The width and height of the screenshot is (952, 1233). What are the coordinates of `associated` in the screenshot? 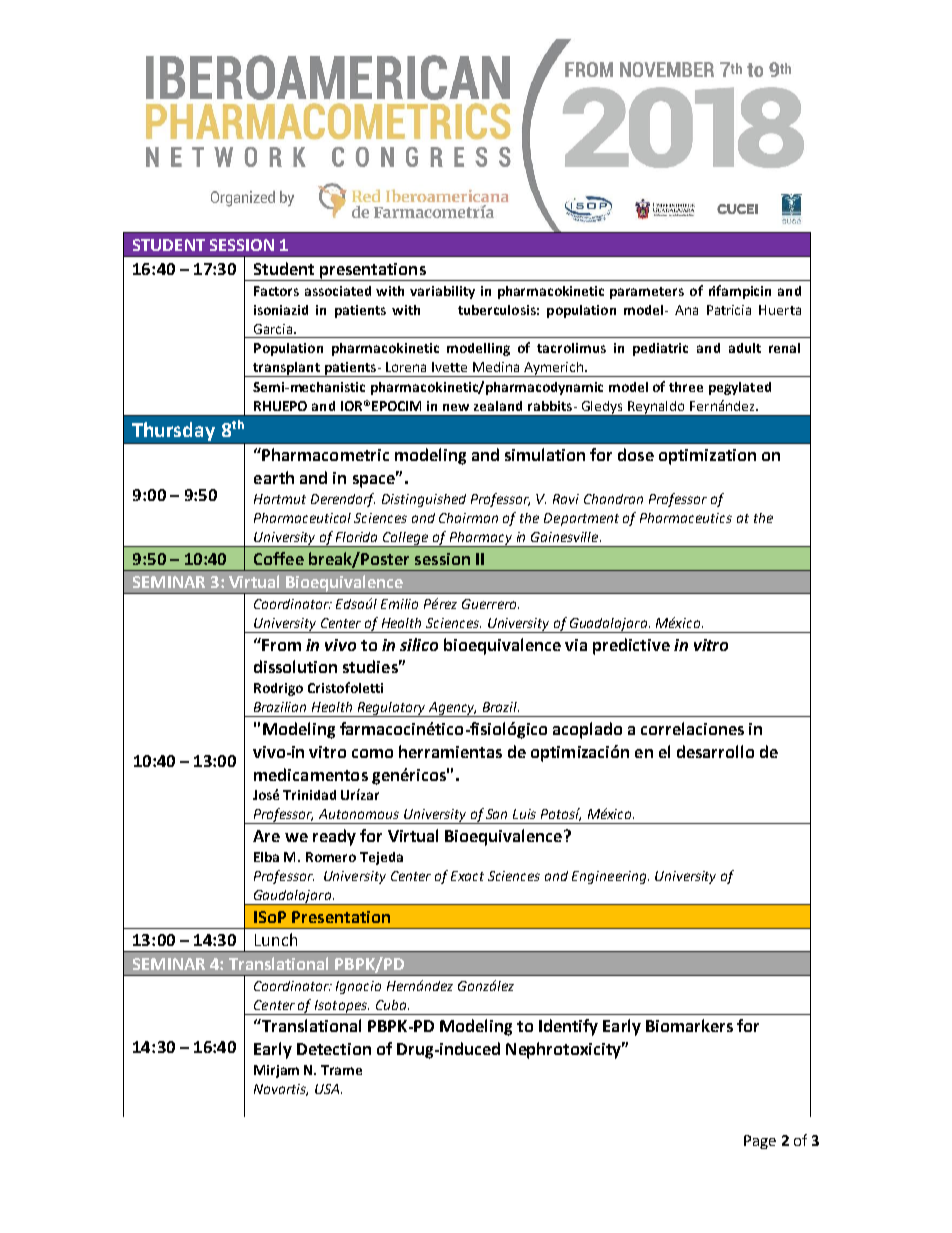 It's located at (338, 291).
